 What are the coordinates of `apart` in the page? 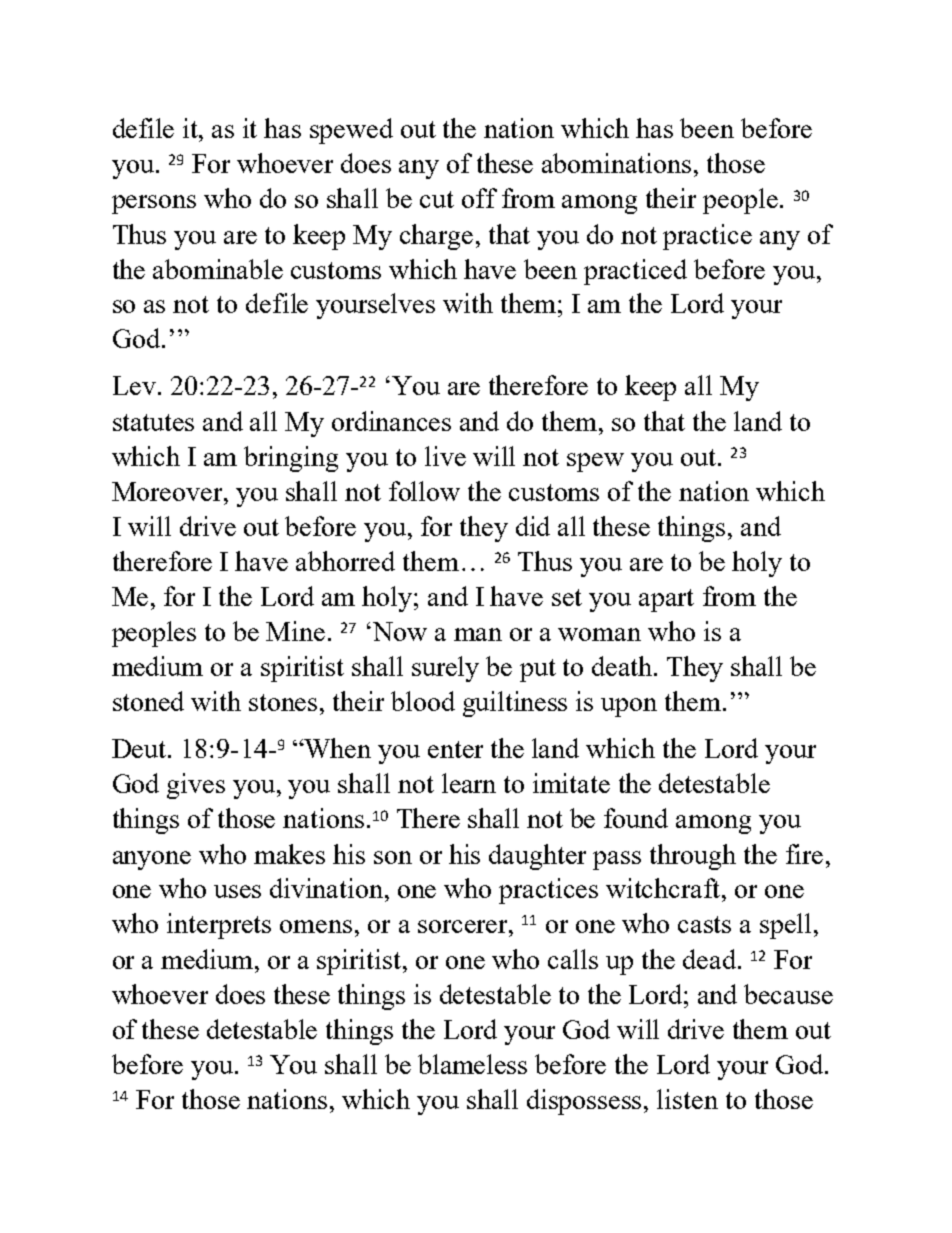 It's located at (666, 600).
